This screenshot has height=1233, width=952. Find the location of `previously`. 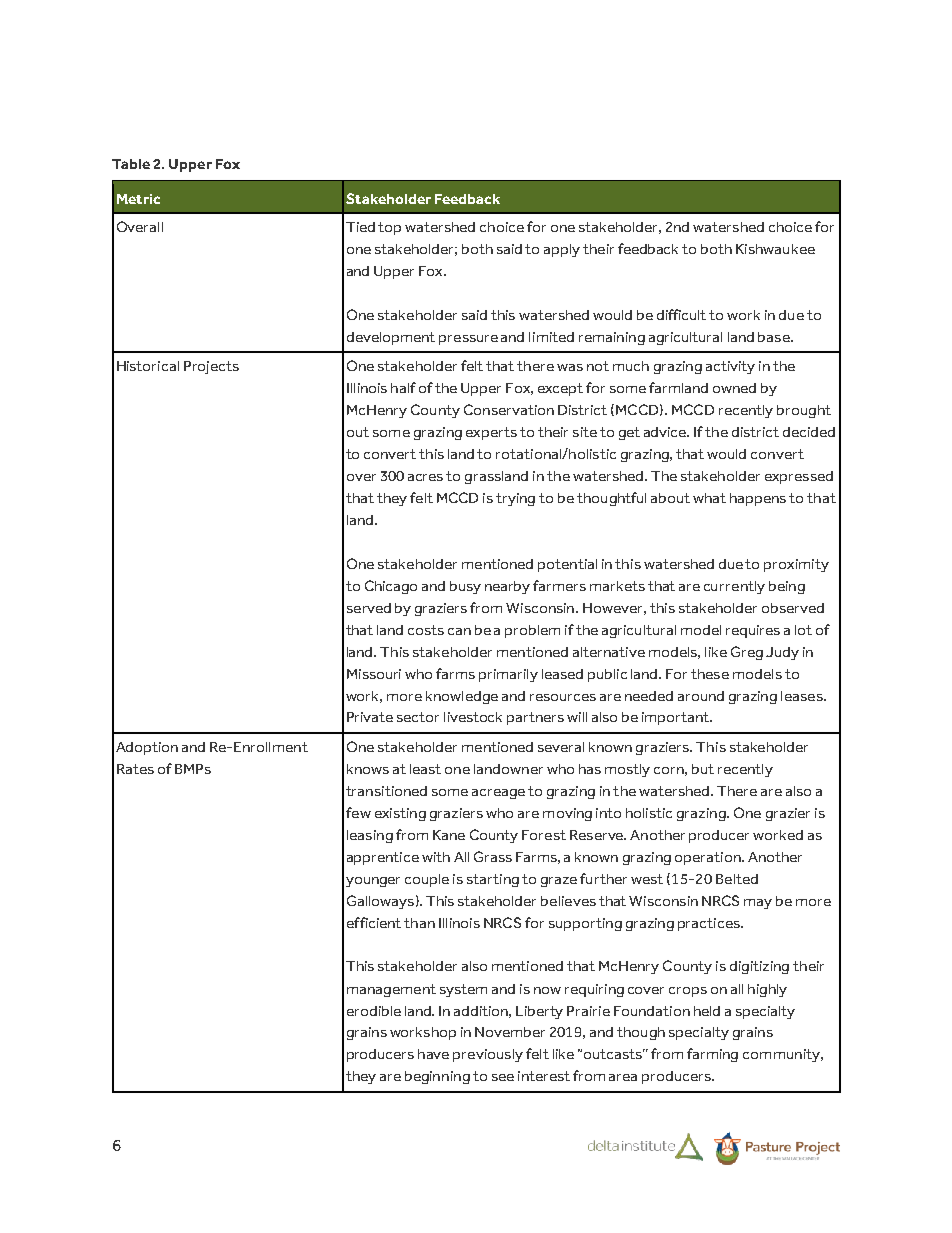

previously is located at coordinates (488, 1055).
